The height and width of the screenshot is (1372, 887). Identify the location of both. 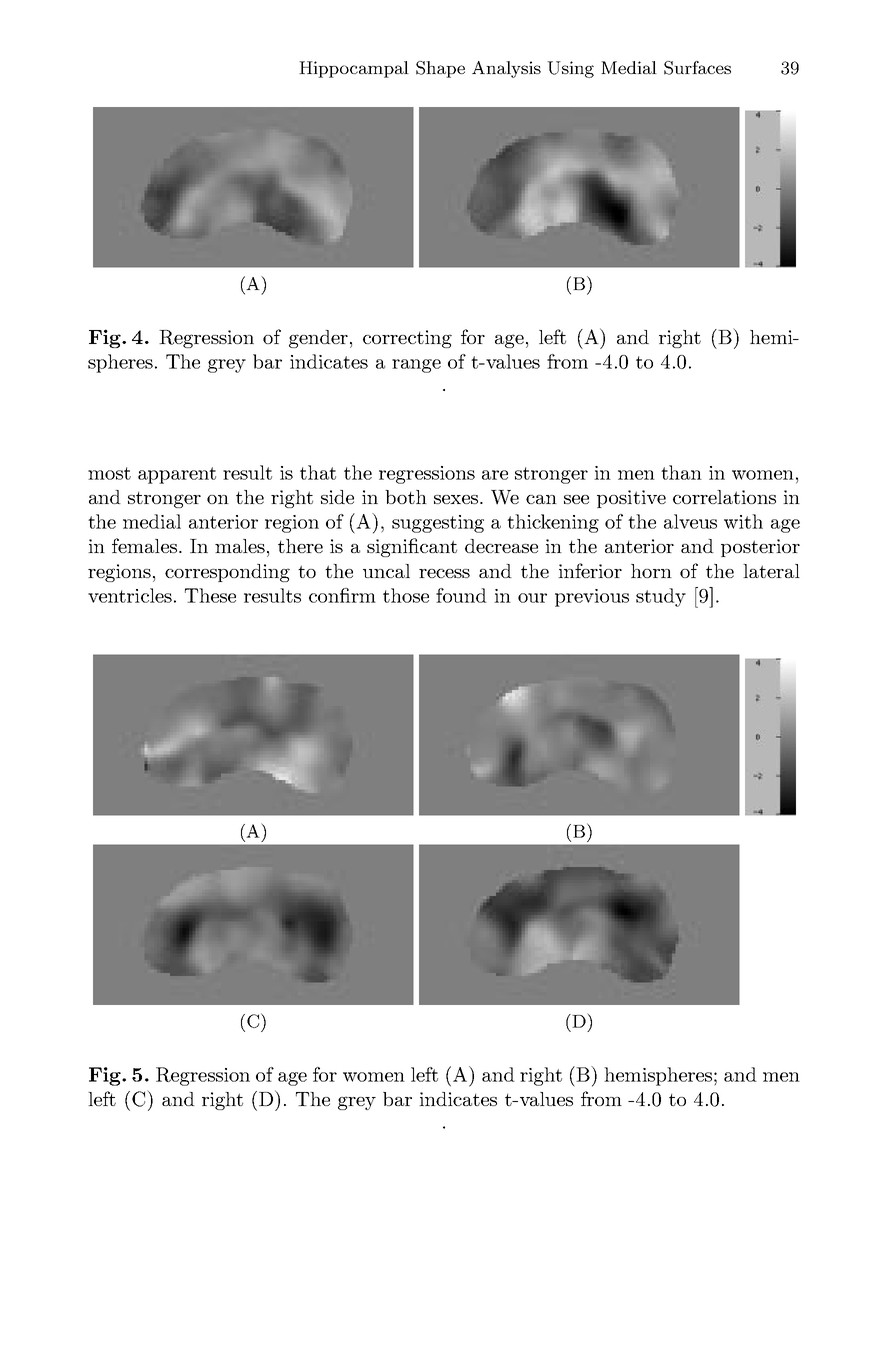
(406, 497).
